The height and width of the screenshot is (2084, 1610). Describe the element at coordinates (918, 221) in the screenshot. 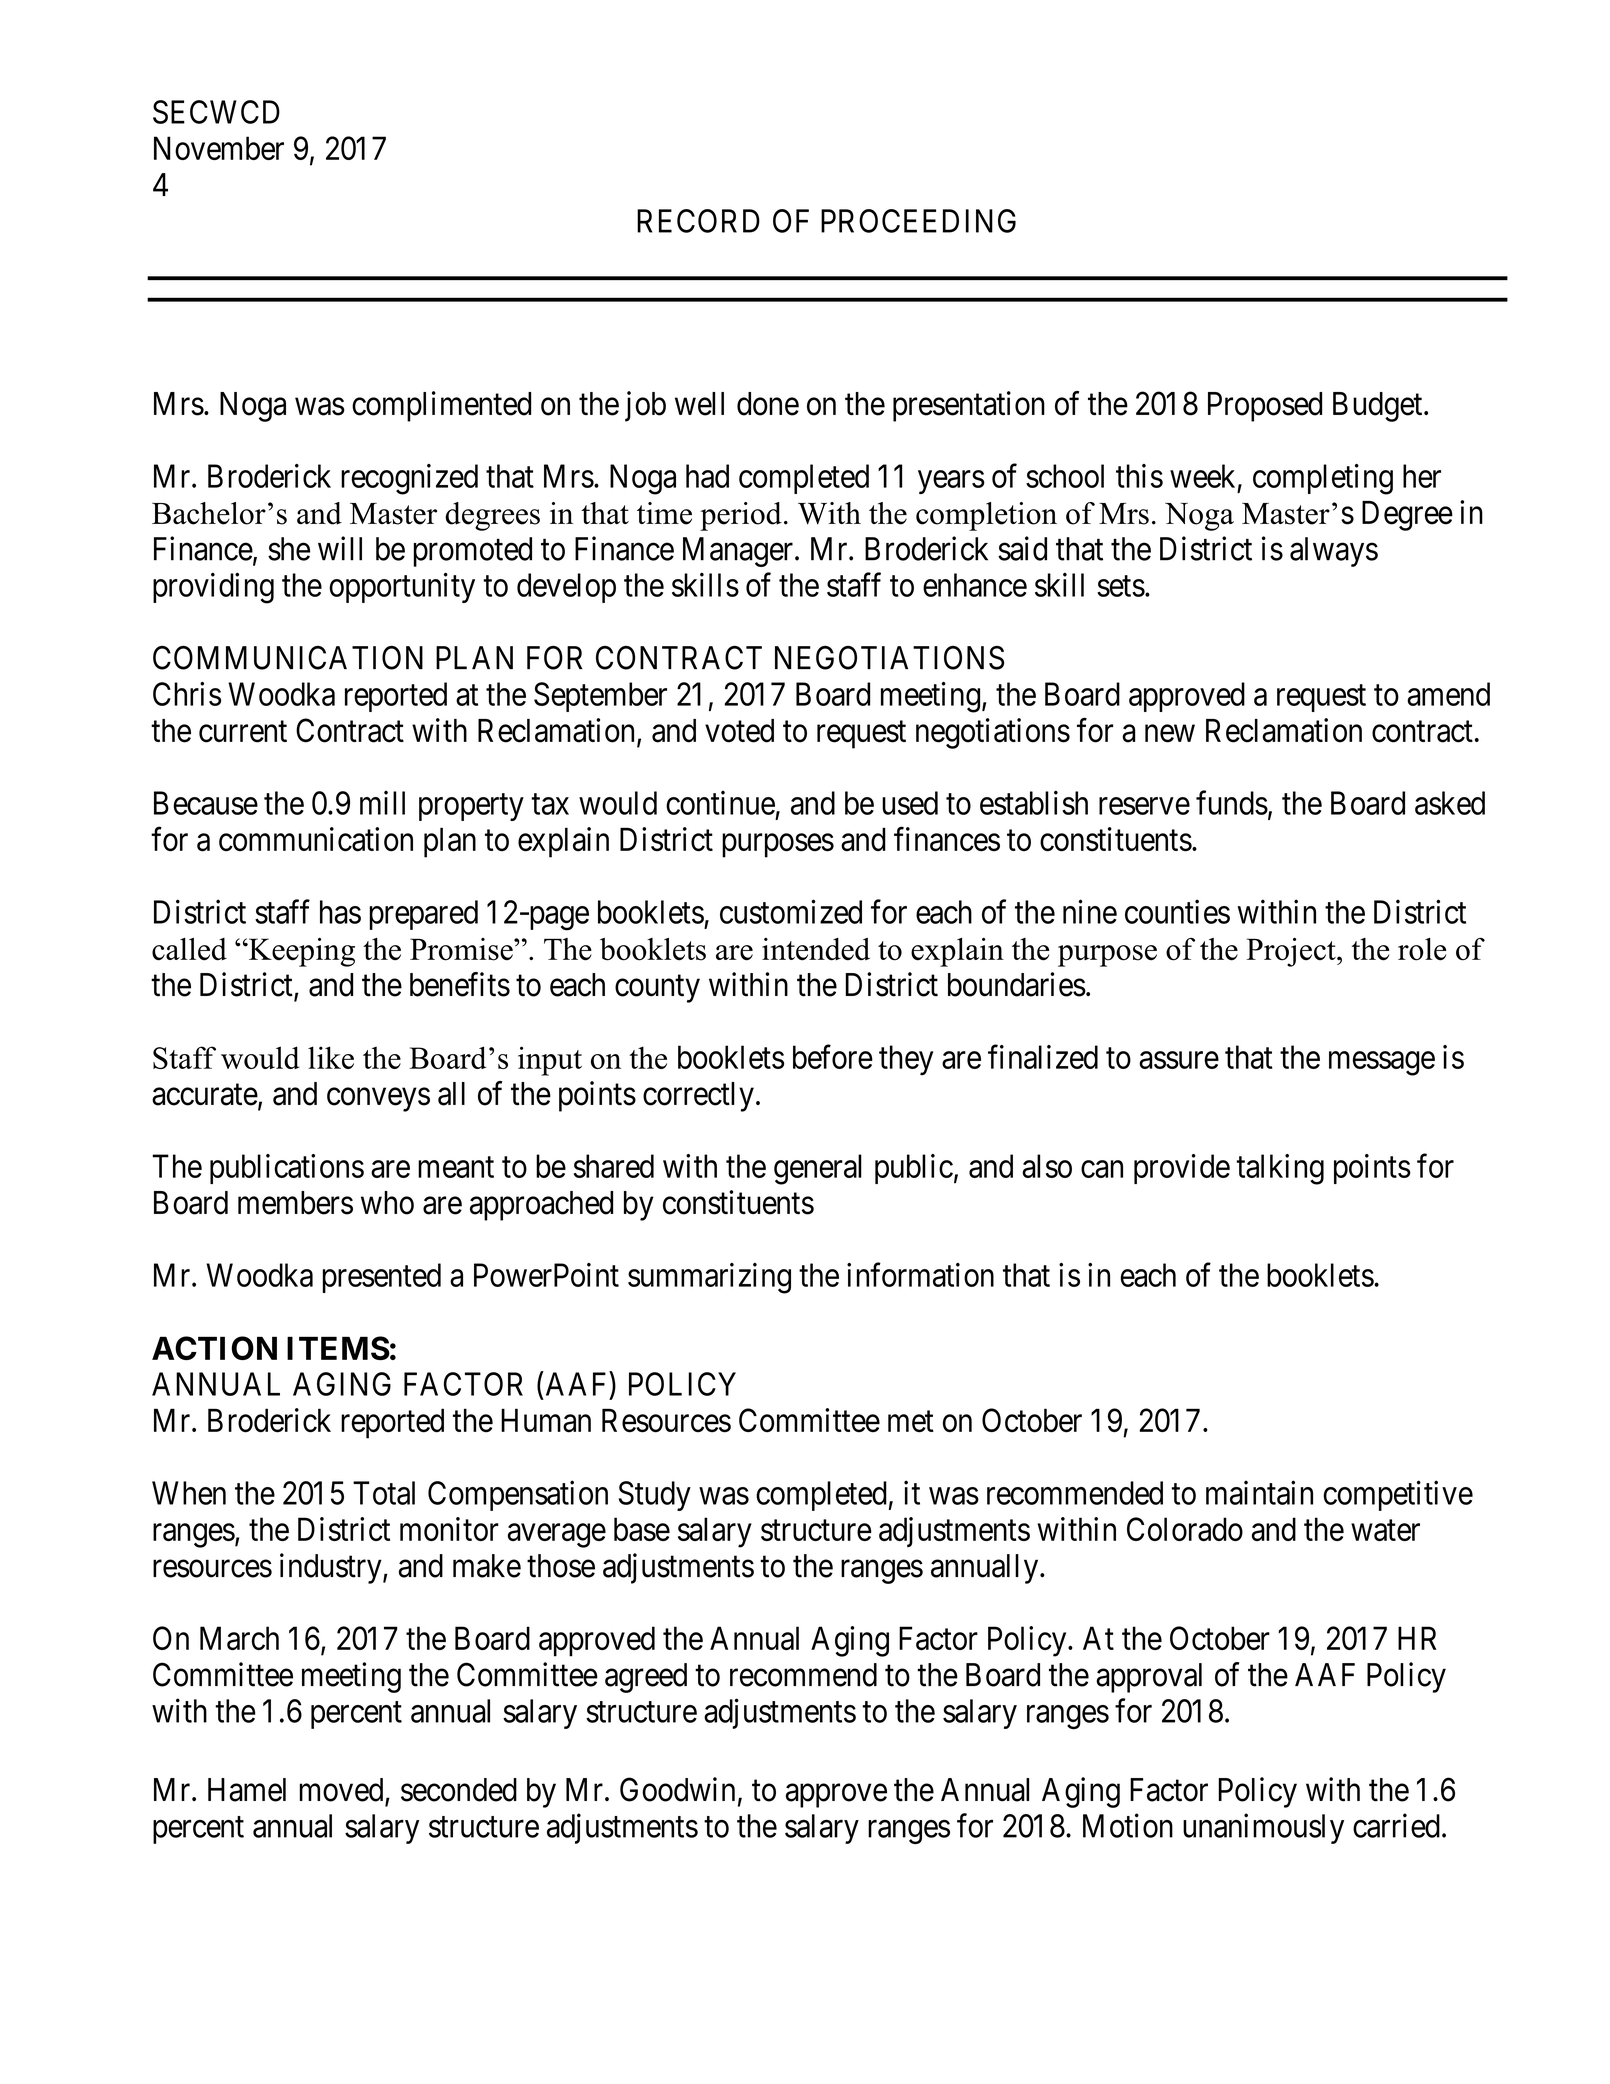

I see `PROCEEDING` at that location.
